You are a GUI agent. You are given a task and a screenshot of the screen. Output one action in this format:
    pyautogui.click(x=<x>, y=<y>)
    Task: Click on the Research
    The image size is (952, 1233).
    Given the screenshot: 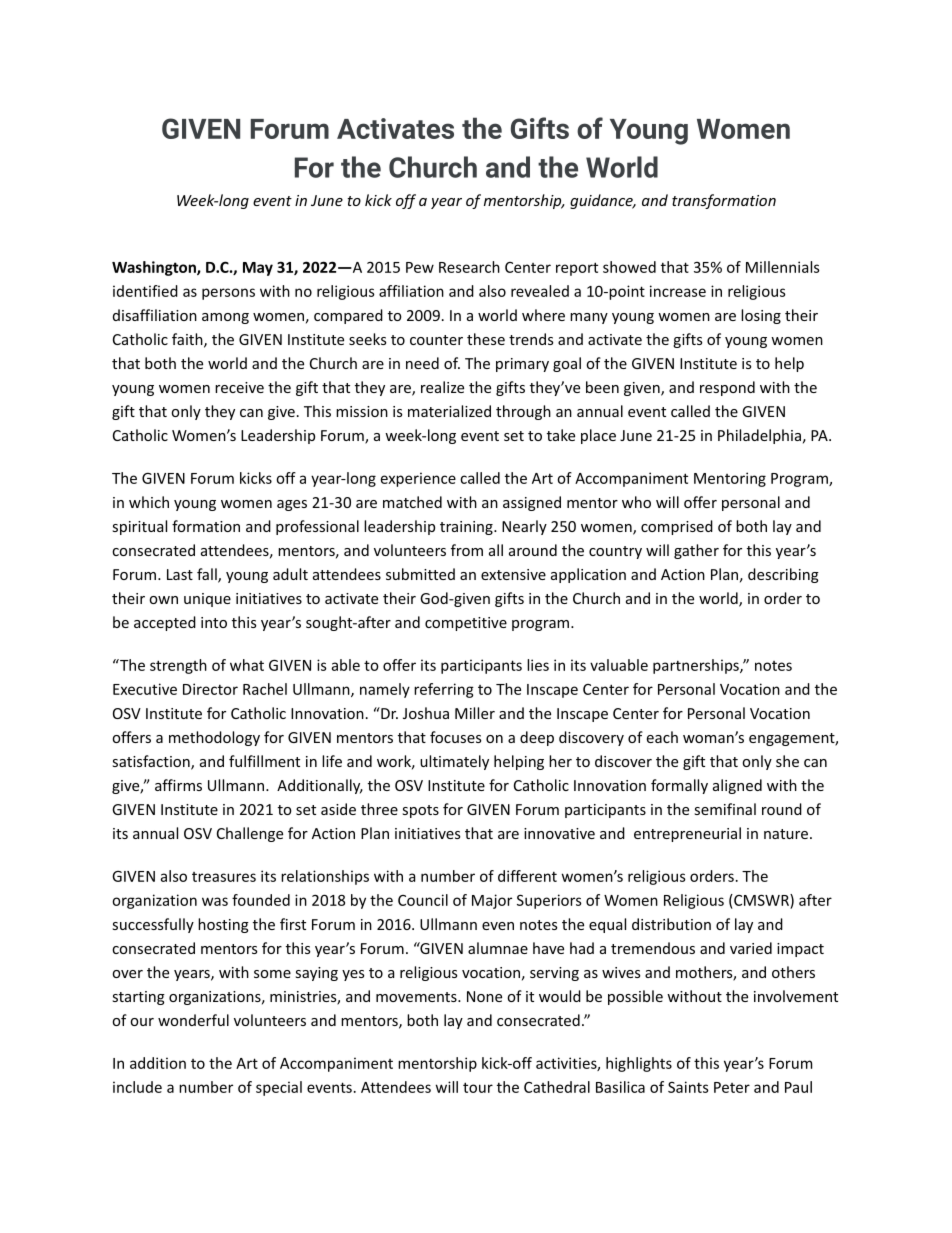 What is the action you would take?
    pyautogui.click(x=469, y=267)
